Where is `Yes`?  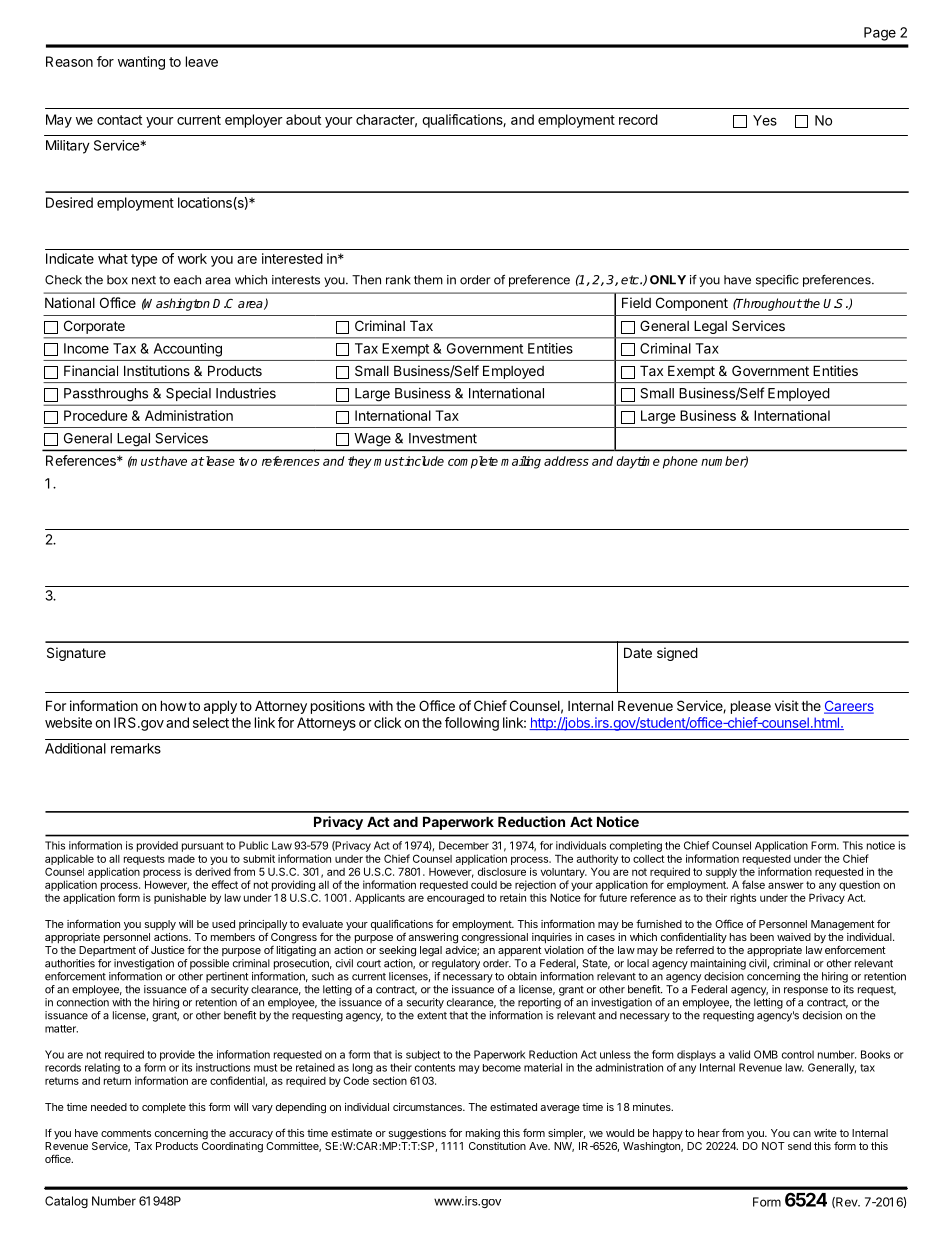 Yes is located at coordinates (765, 120).
